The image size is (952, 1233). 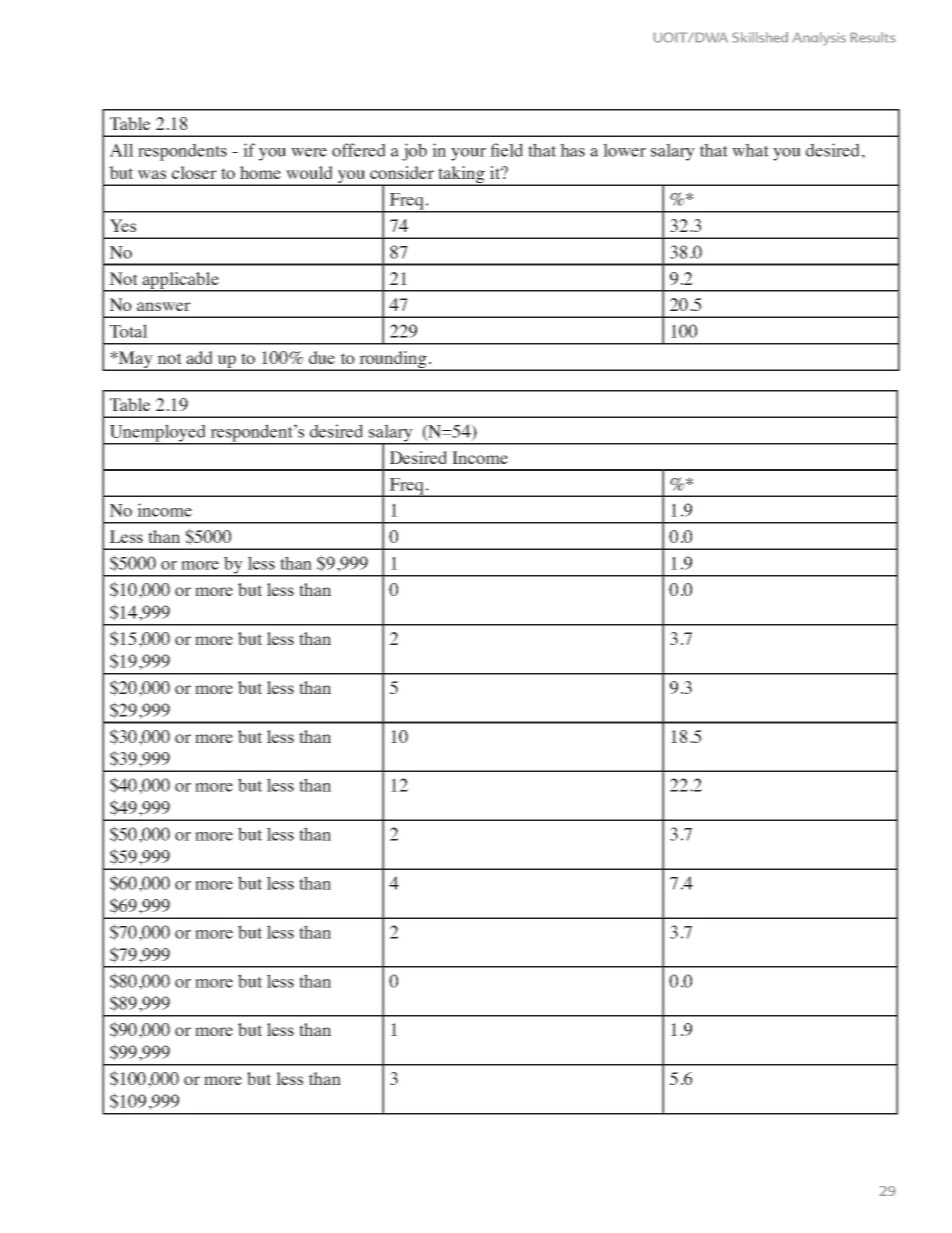 I want to click on rounding, so click(x=393, y=361).
